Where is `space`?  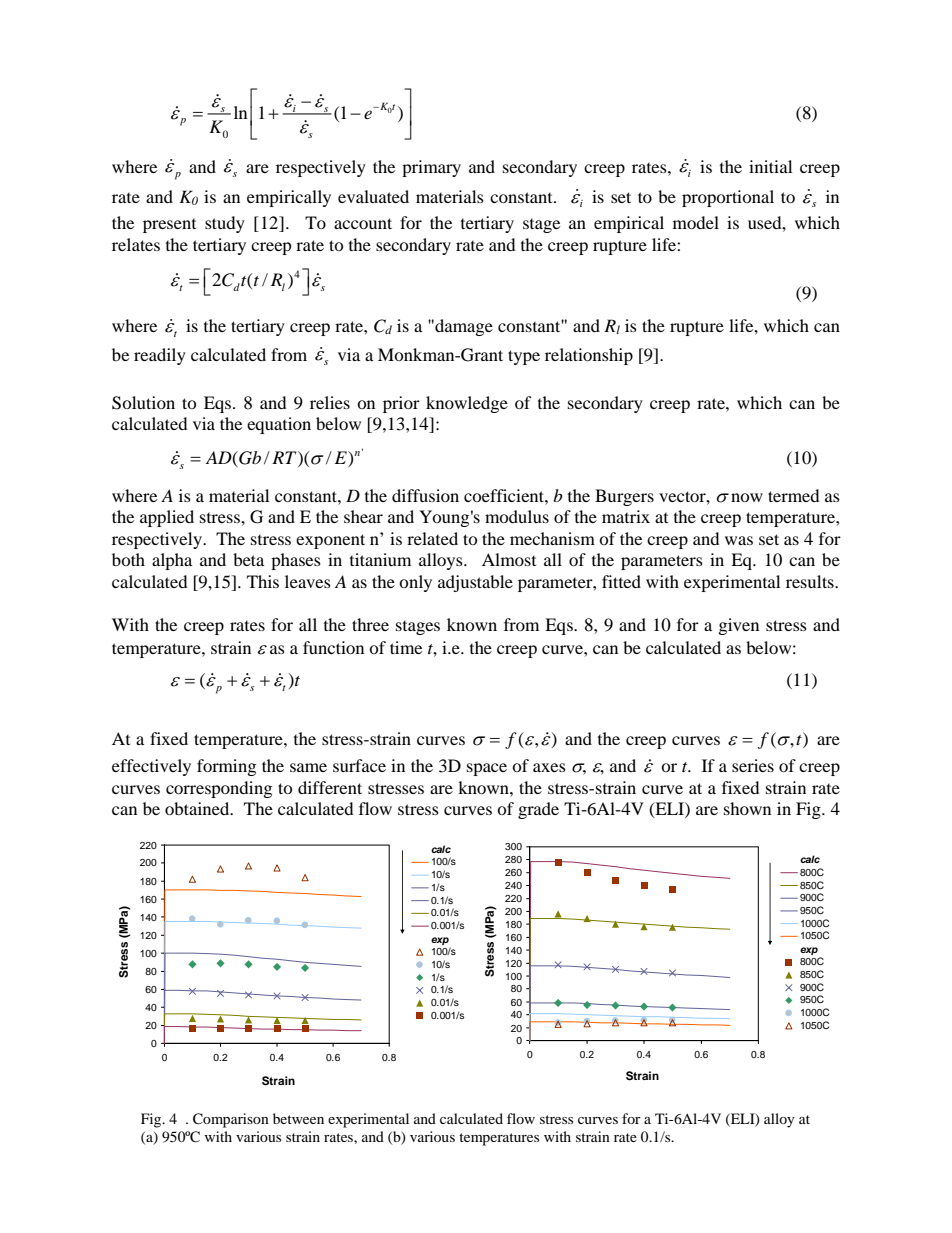
space is located at coordinates (487, 769).
